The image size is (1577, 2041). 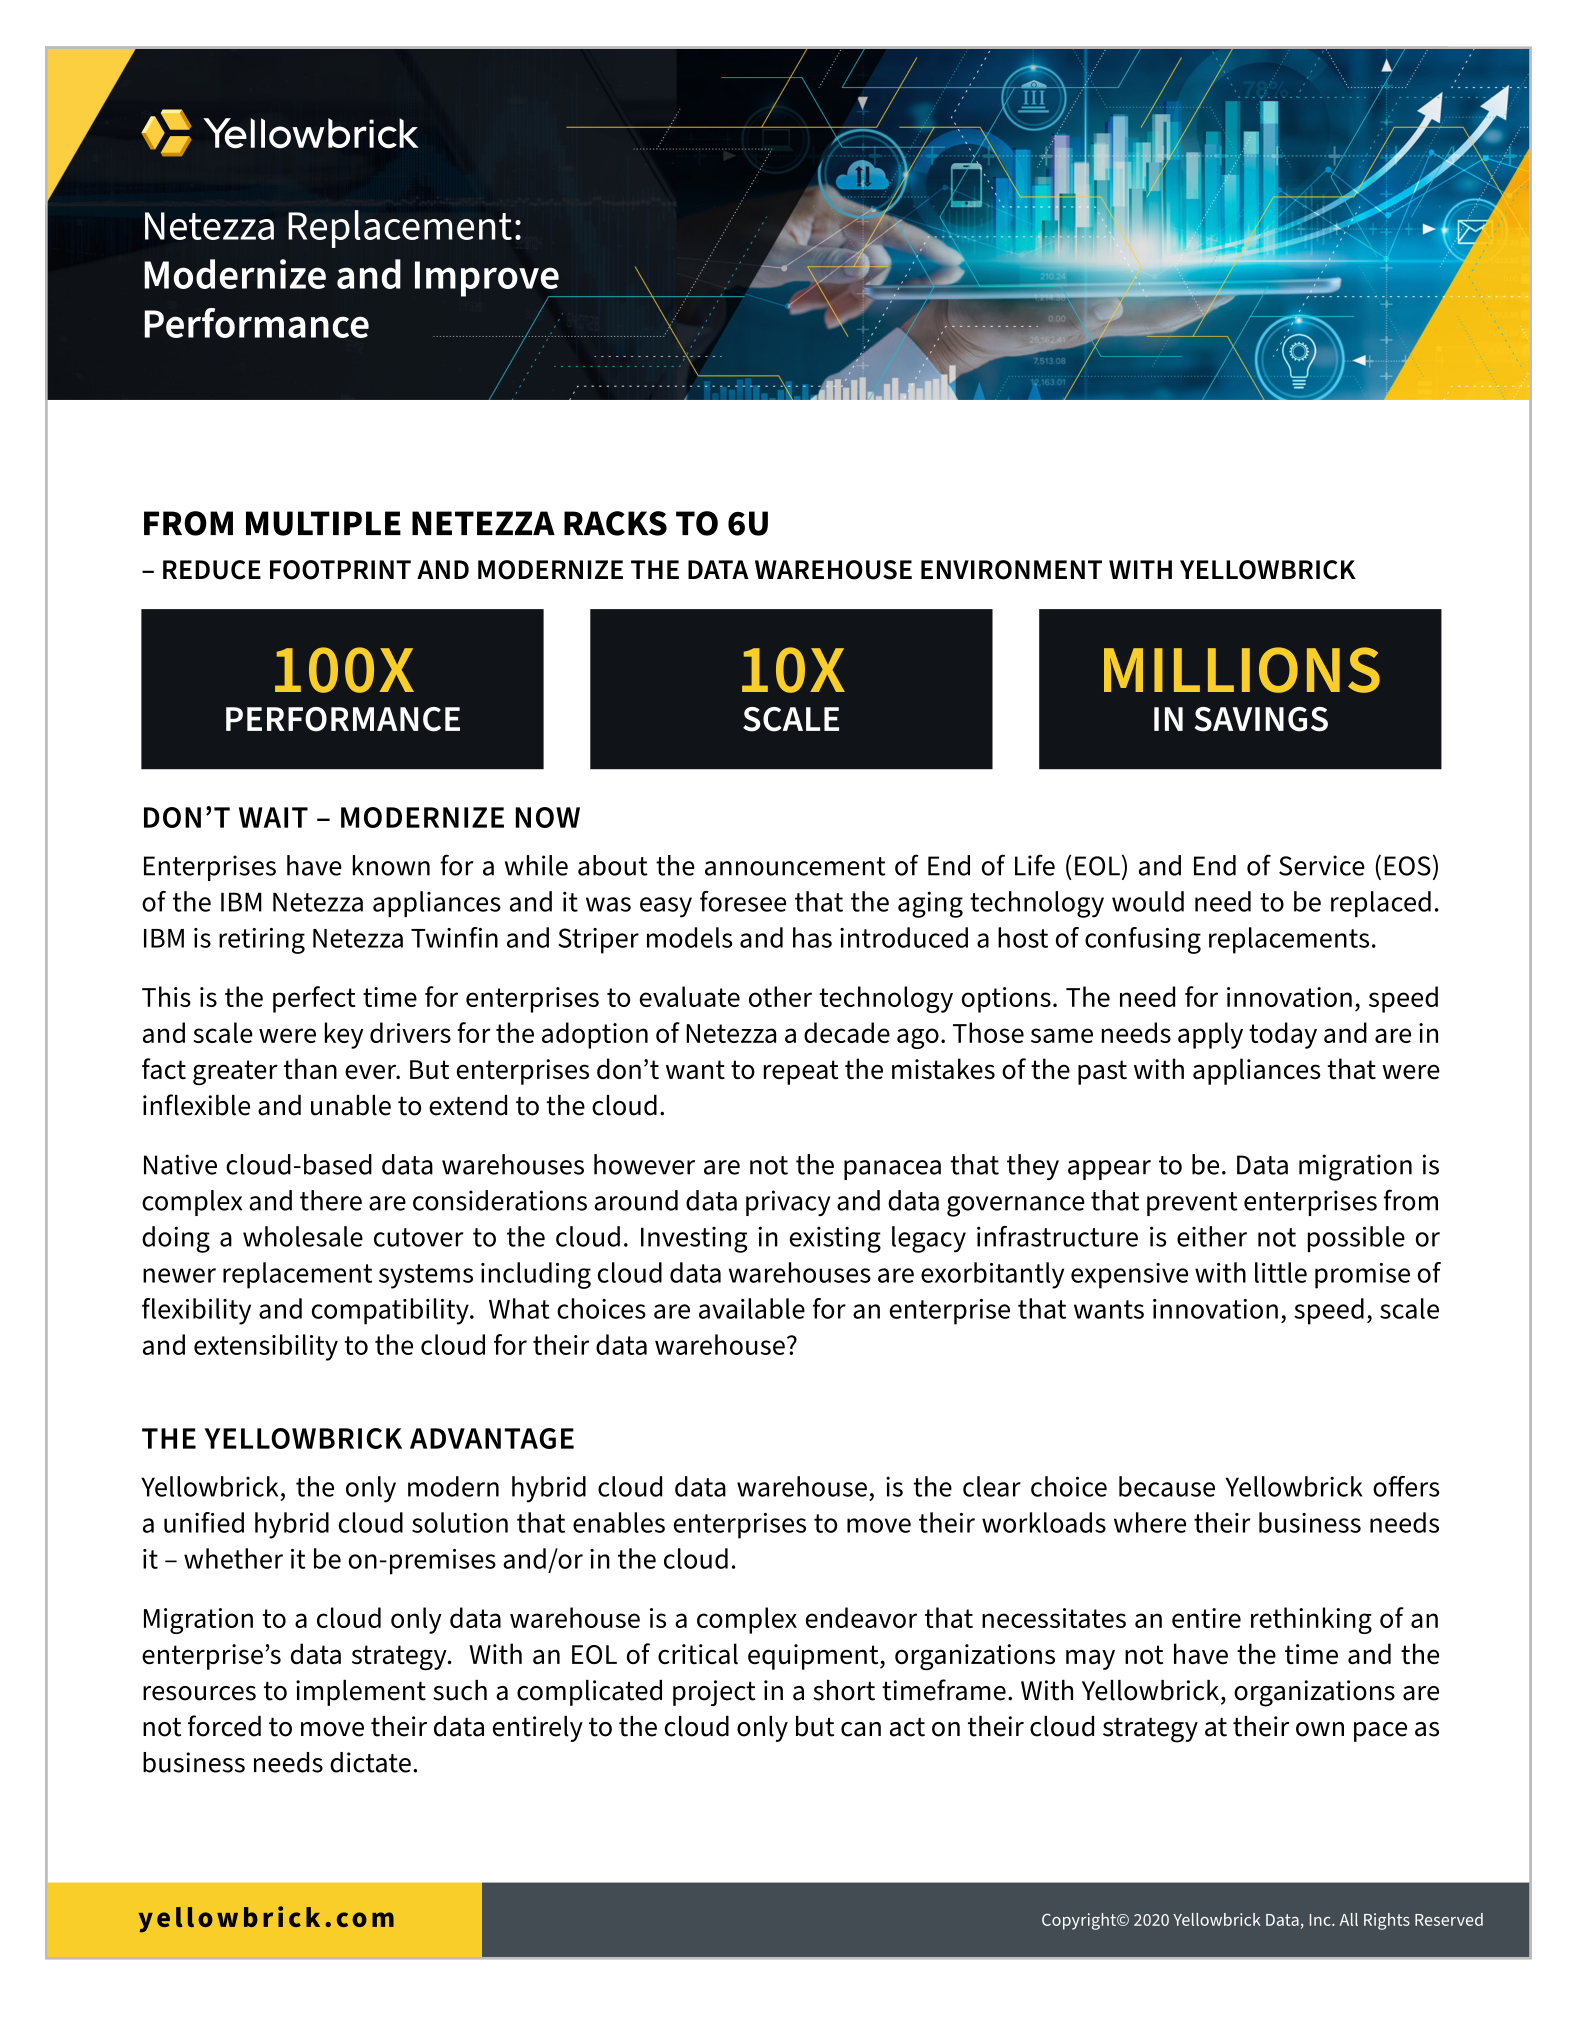 I want to click on Improve, so click(x=488, y=280).
